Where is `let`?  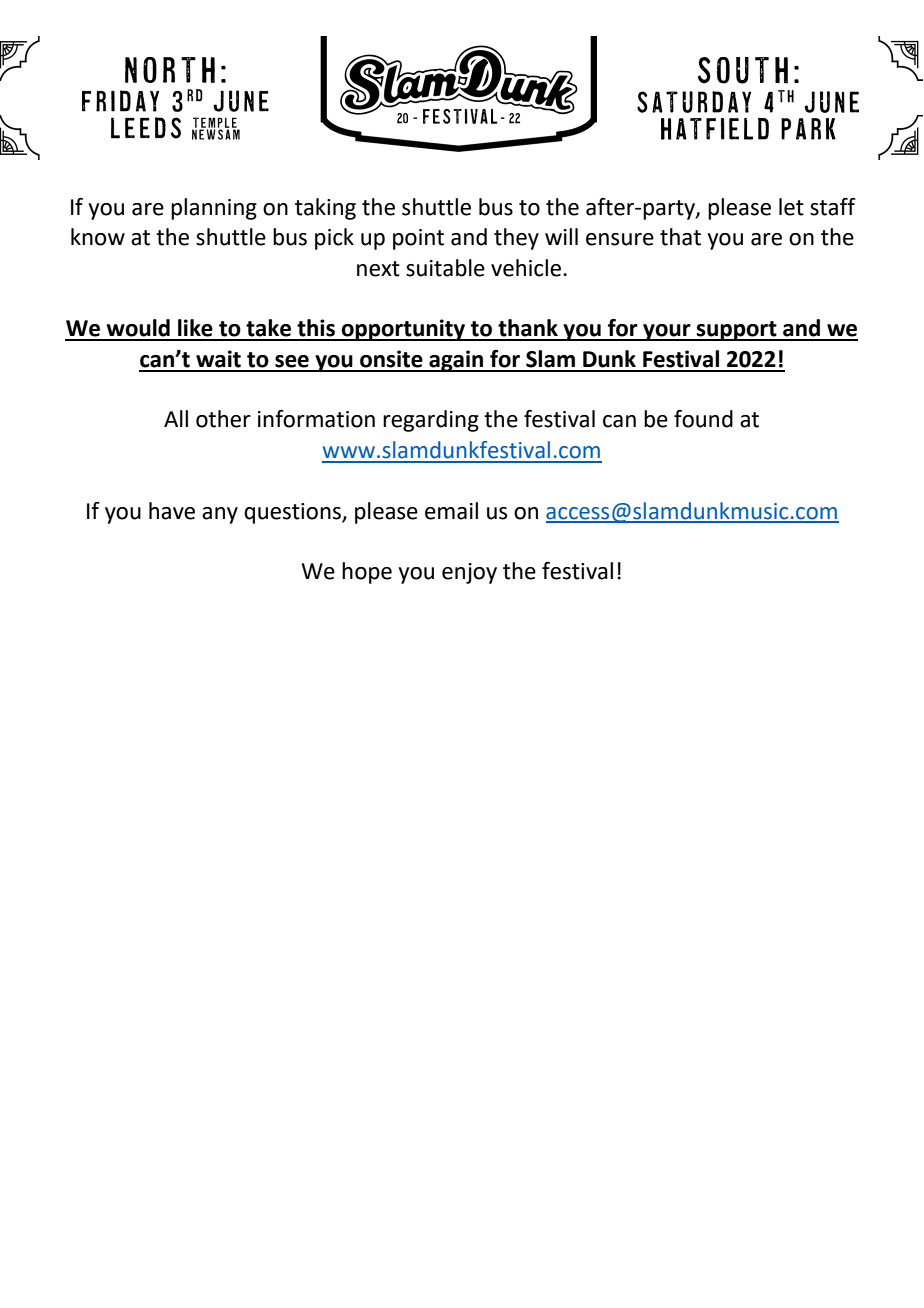 let is located at coordinates (791, 207).
